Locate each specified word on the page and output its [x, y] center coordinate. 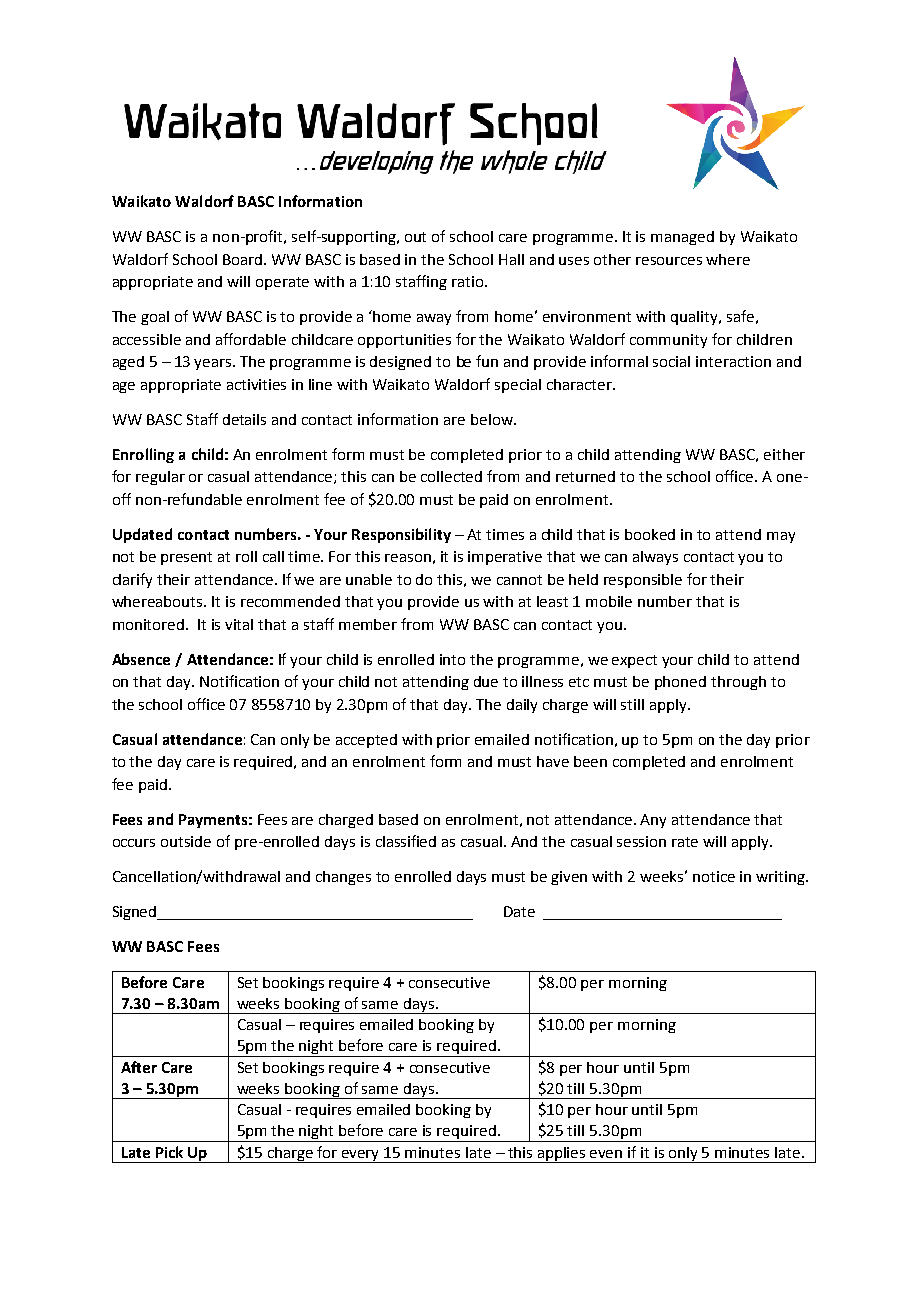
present [186, 558]
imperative [505, 558]
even [606, 1154]
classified [406, 841]
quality [696, 318]
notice [714, 876]
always [655, 558]
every [361, 1156]
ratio [469, 281]
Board [244, 259]
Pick [169, 1152]
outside [186, 841]
